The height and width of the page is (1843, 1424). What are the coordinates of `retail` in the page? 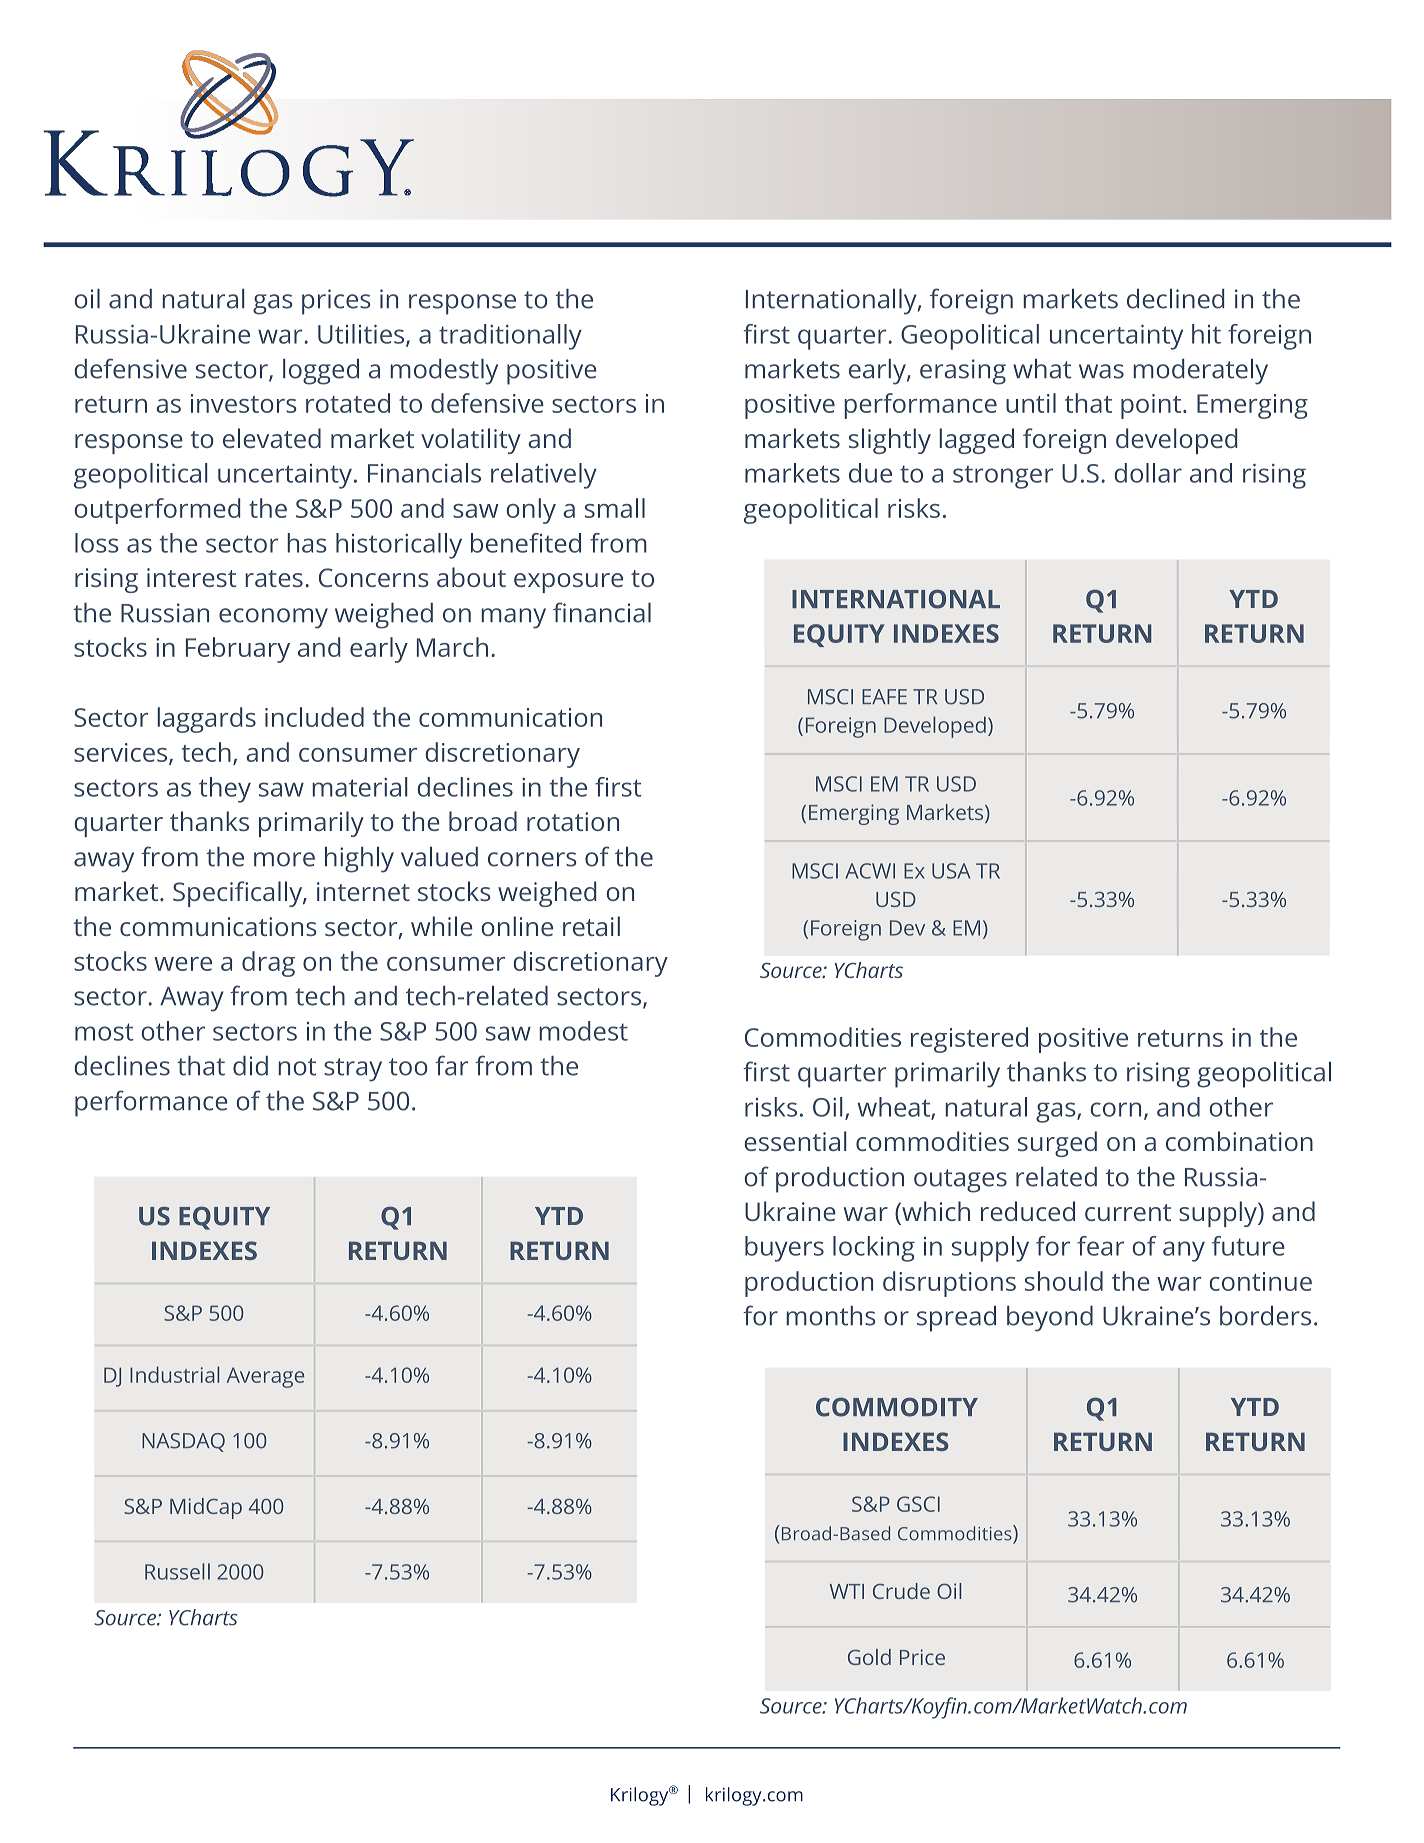 It's located at (591, 926).
